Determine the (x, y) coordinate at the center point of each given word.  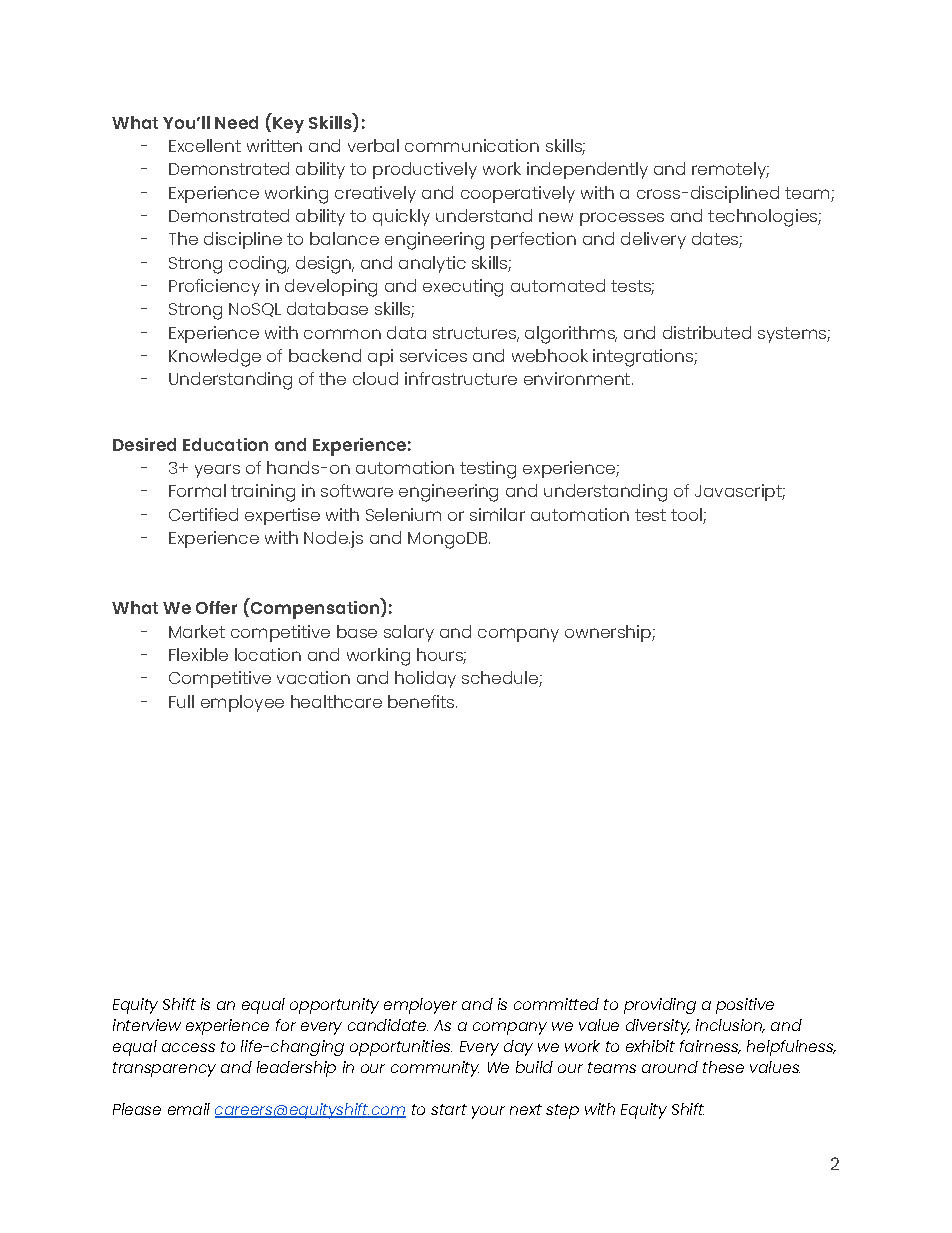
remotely (730, 170)
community (435, 1069)
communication (472, 145)
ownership (609, 633)
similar (497, 514)
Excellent (205, 145)
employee (242, 703)
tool (686, 514)
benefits (421, 701)
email (189, 1109)
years (217, 471)
